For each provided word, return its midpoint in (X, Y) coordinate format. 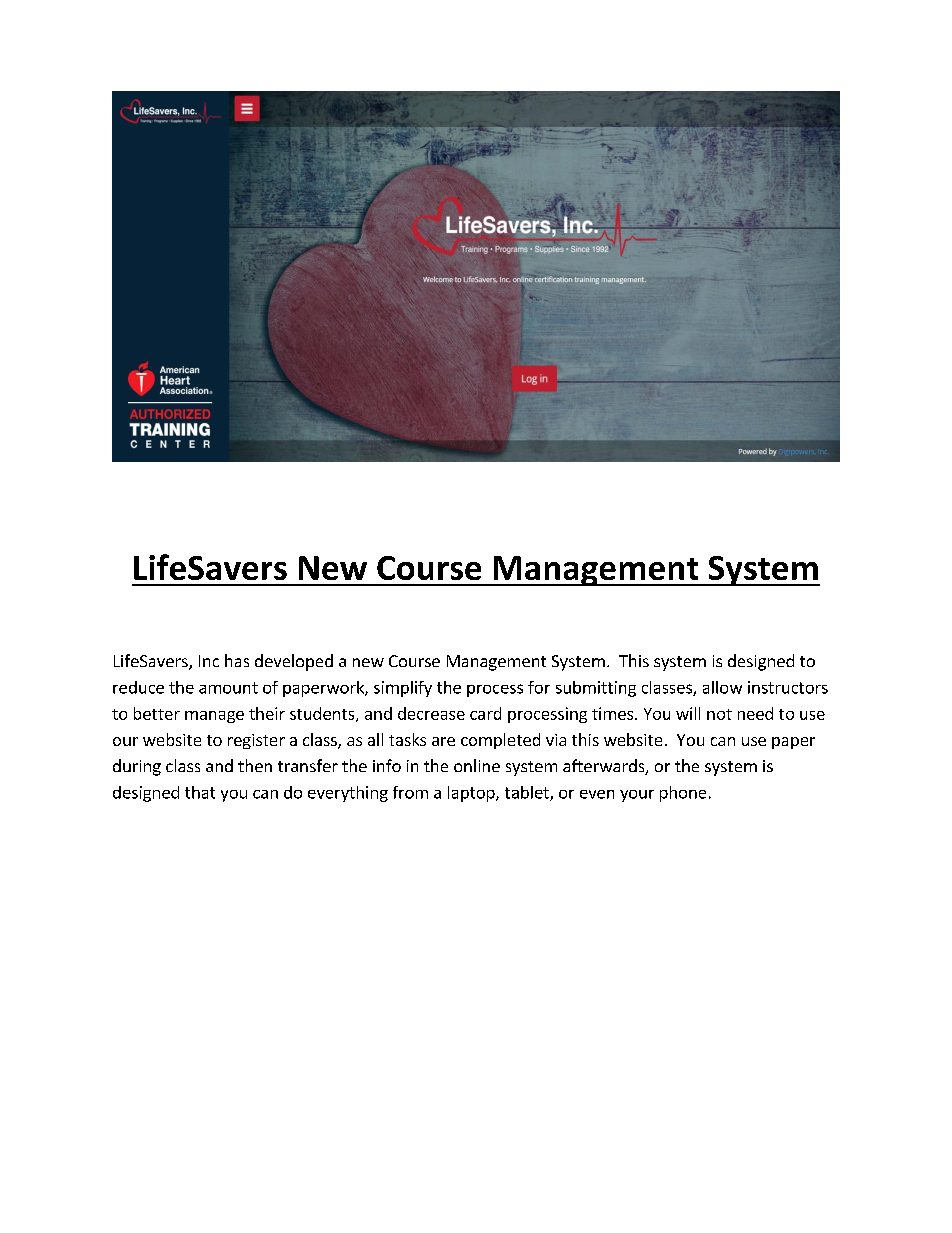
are (443, 741)
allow (722, 687)
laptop (472, 794)
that (200, 792)
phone (683, 794)
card (485, 713)
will (688, 713)
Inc (209, 661)
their (267, 713)
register (256, 741)
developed (294, 662)
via (556, 740)
